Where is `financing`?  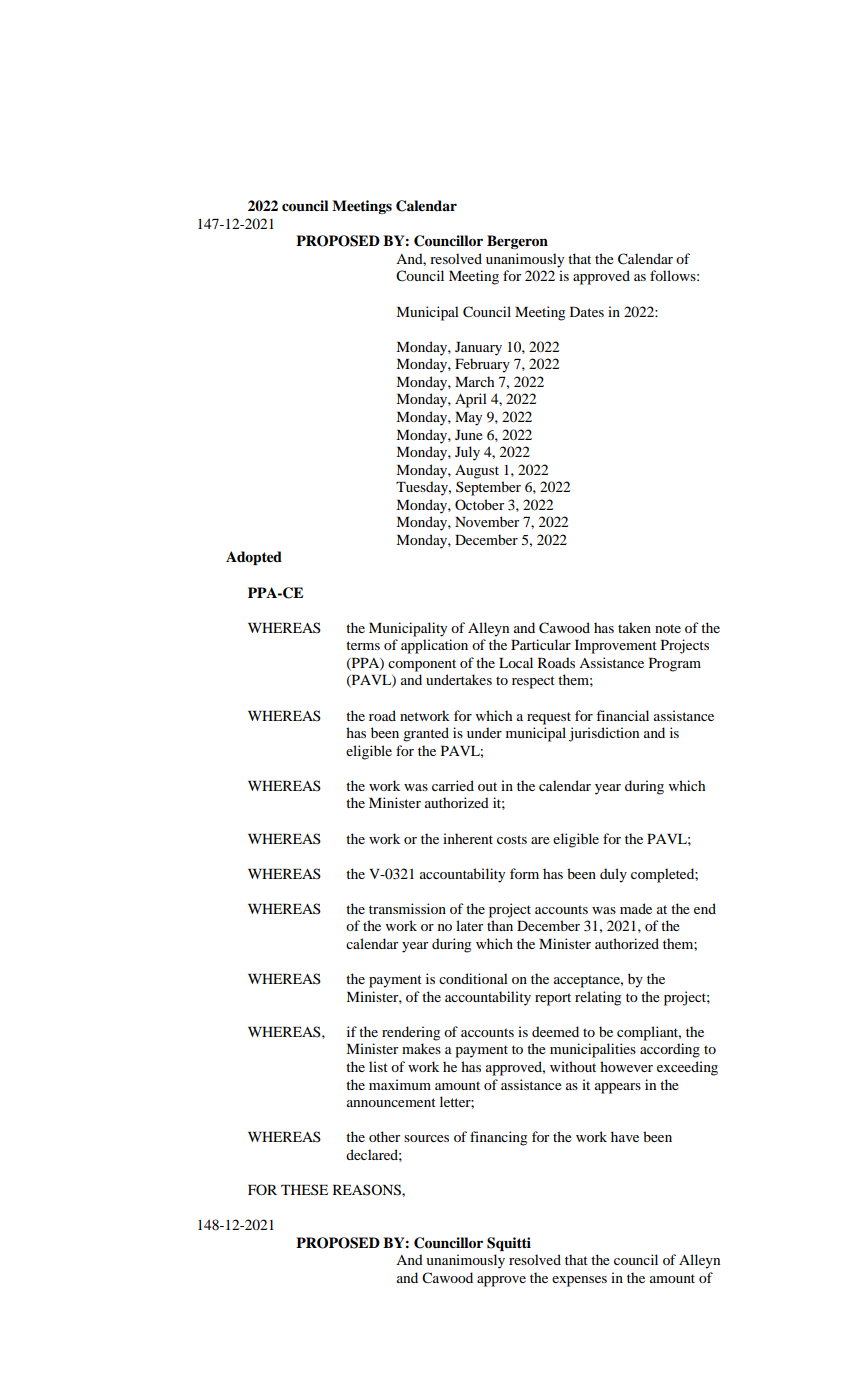 financing is located at coordinates (498, 1138).
